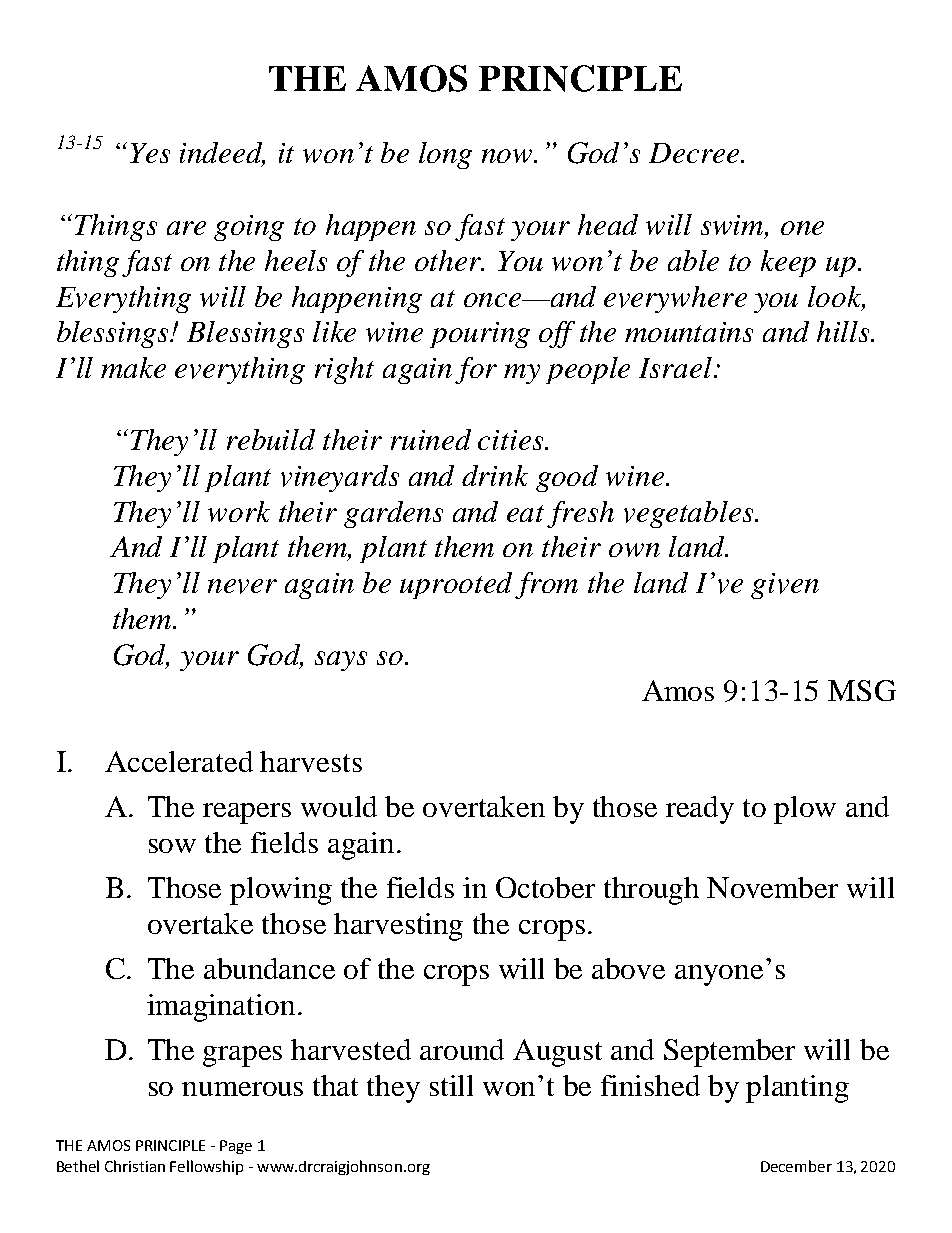  I want to click on MSG, so click(862, 690).
